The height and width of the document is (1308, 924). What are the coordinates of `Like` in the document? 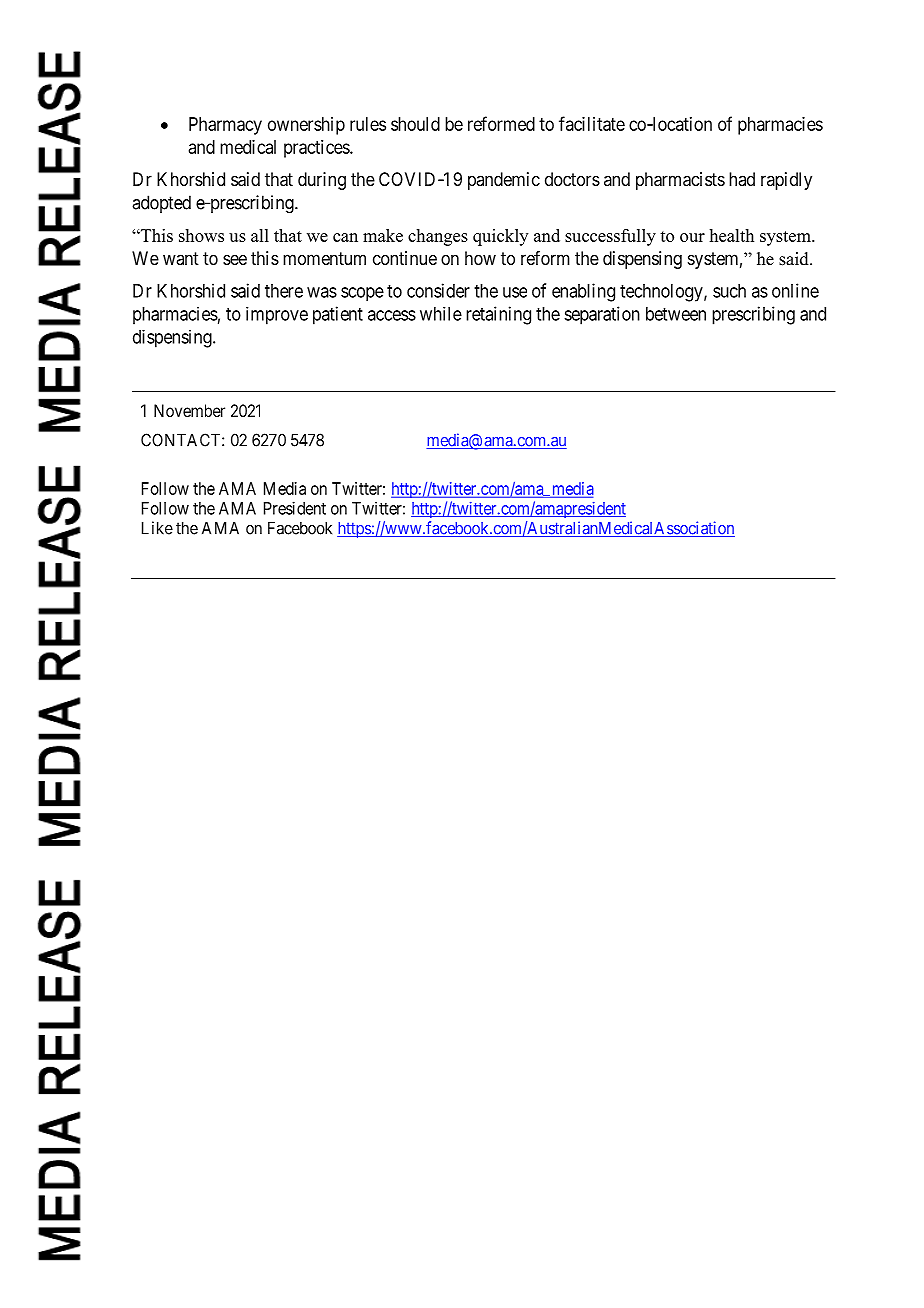 It's located at (157, 528).
